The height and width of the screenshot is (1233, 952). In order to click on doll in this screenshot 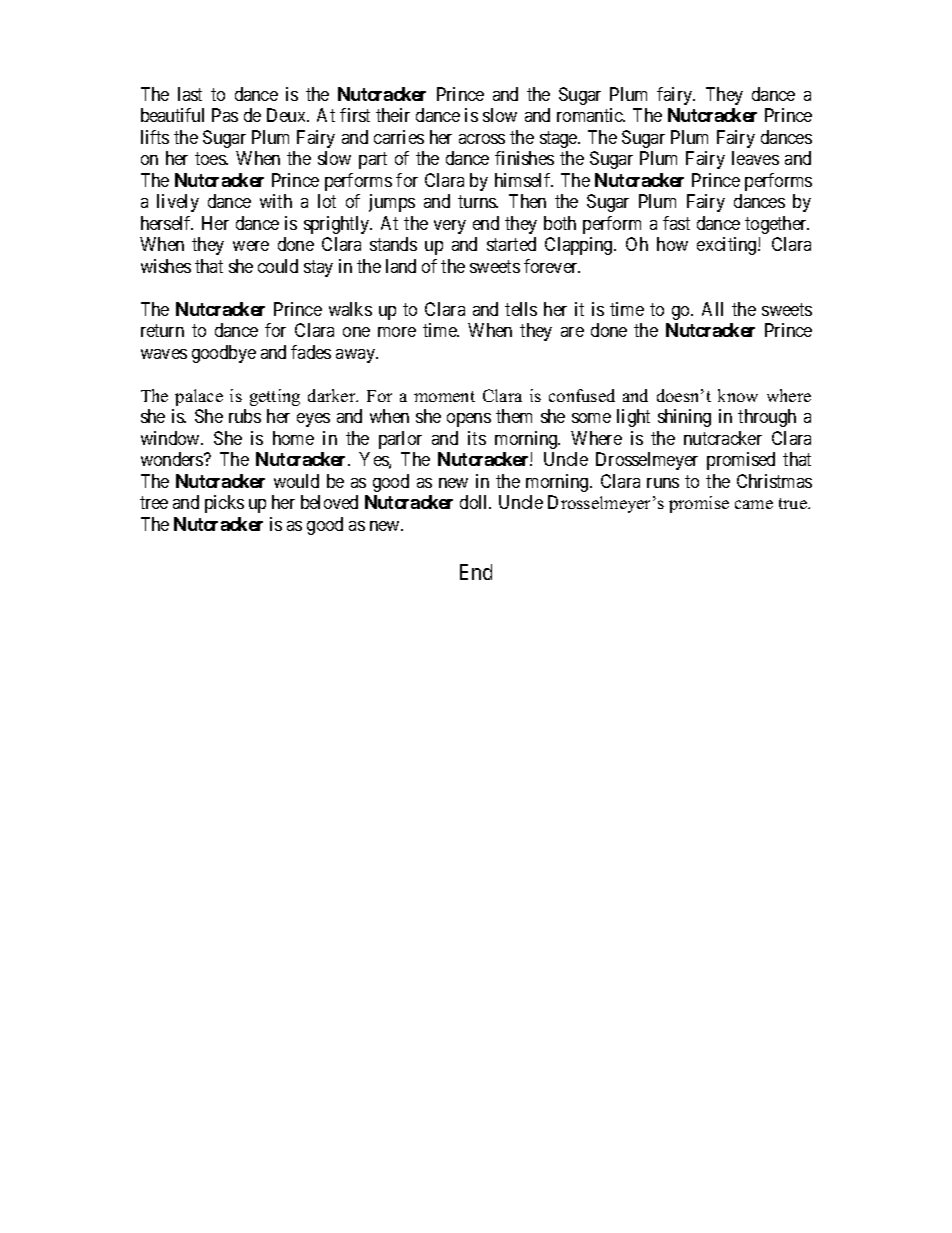, I will do `click(475, 502)`.
